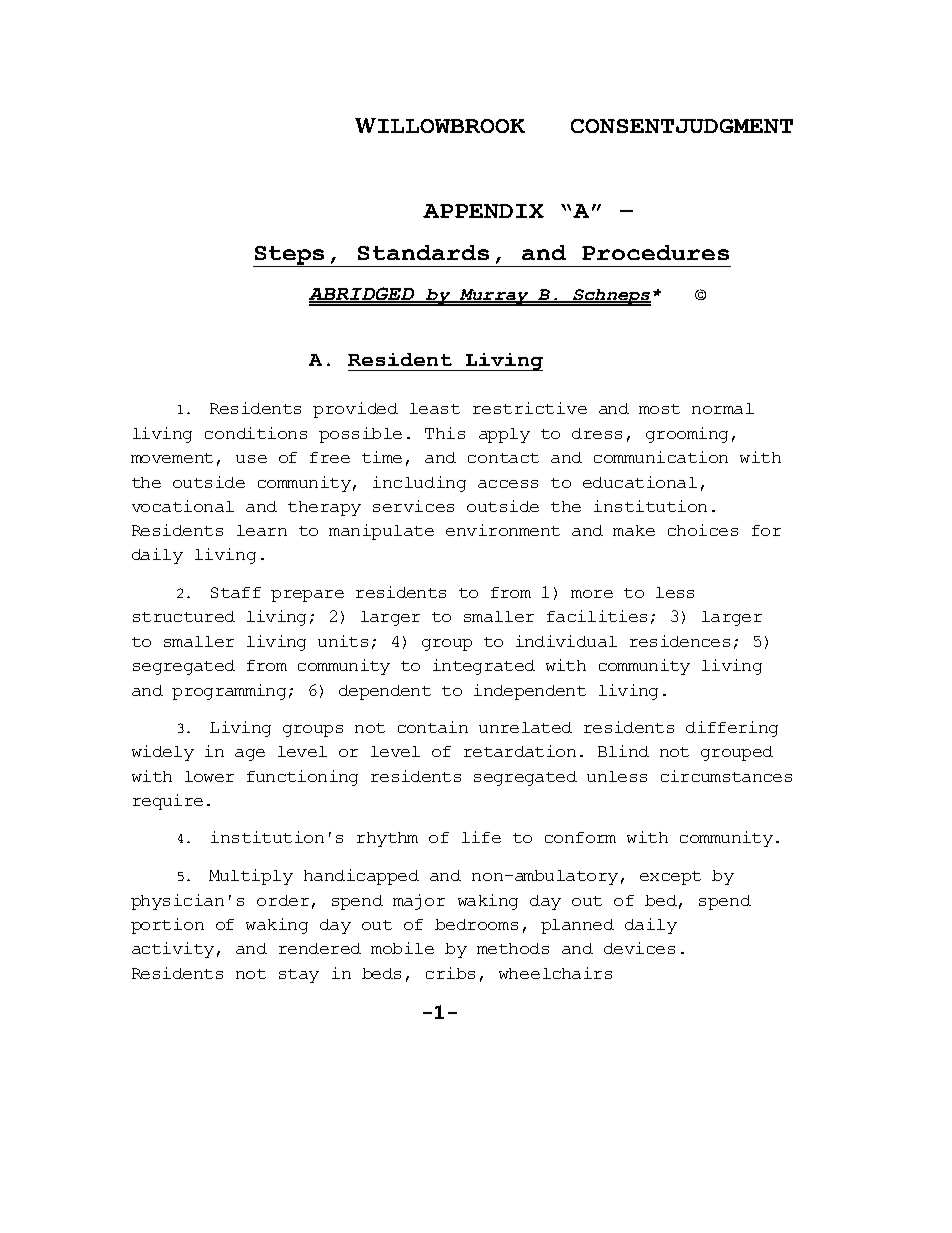 The image size is (952, 1233). What do you see at coordinates (290, 256) in the screenshot?
I see `Steps` at bounding box center [290, 256].
